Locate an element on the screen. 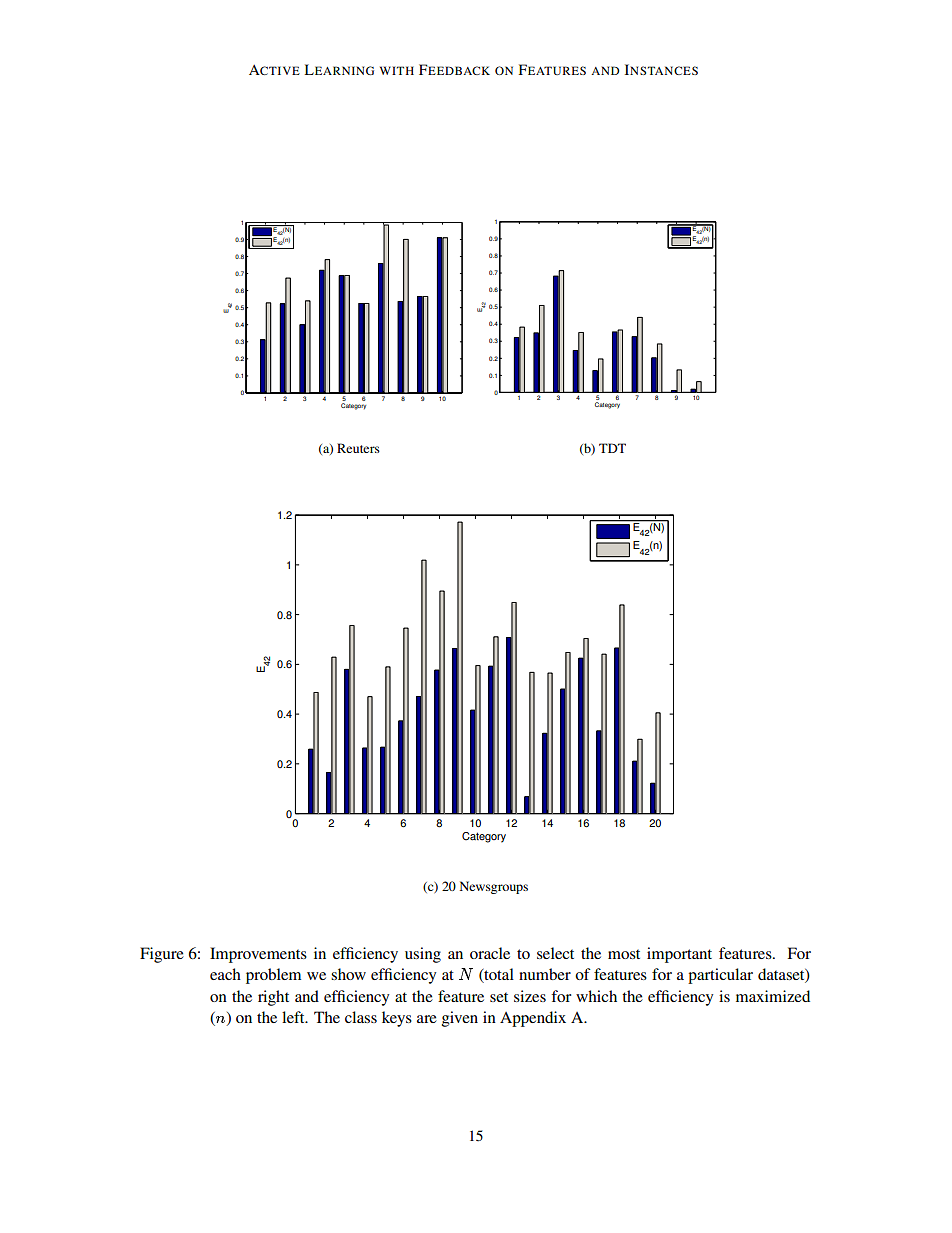 This screenshot has width=952, height=1233. maximized is located at coordinates (773, 996).
